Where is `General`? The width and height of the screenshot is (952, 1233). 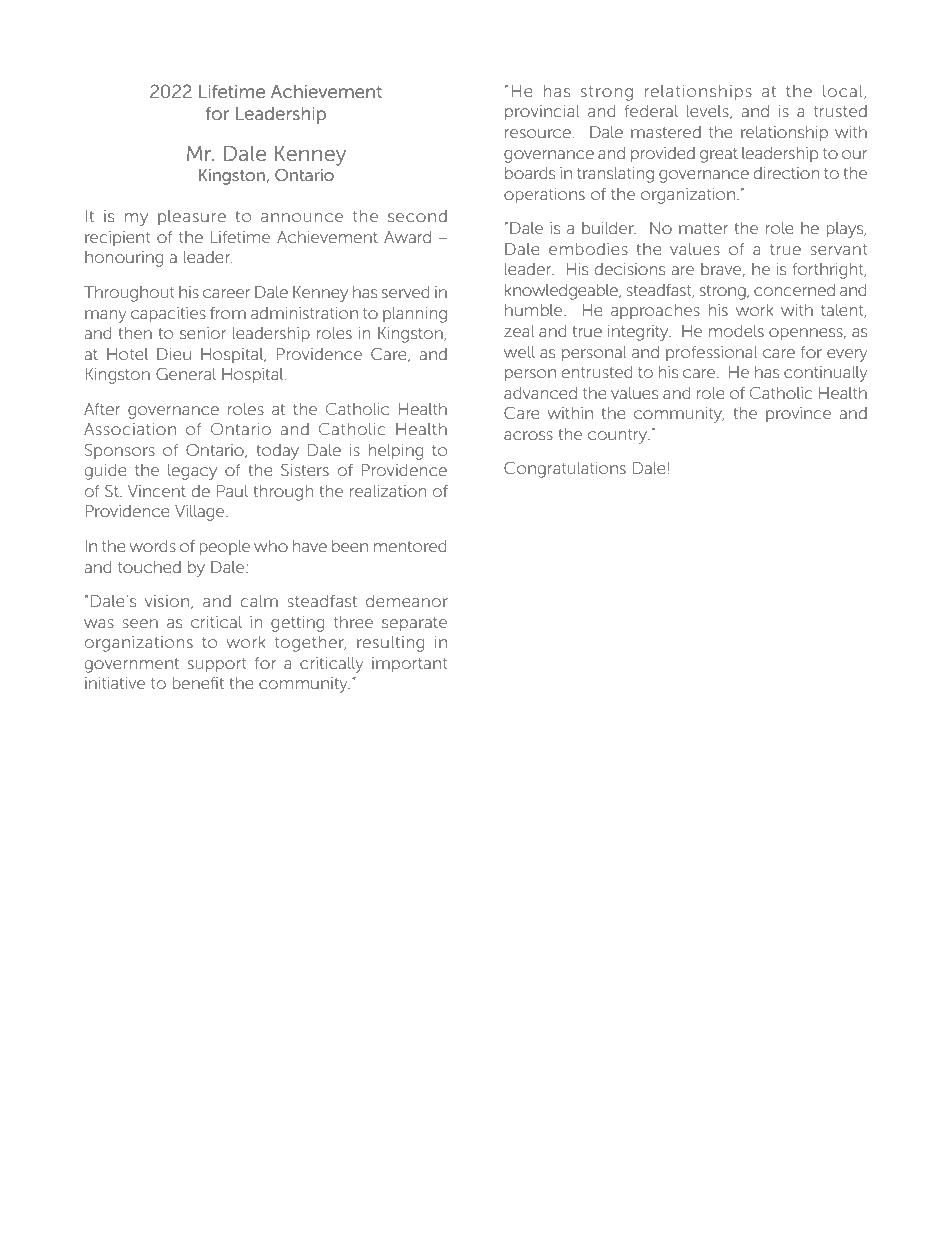
General is located at coordinates (186, 374).
